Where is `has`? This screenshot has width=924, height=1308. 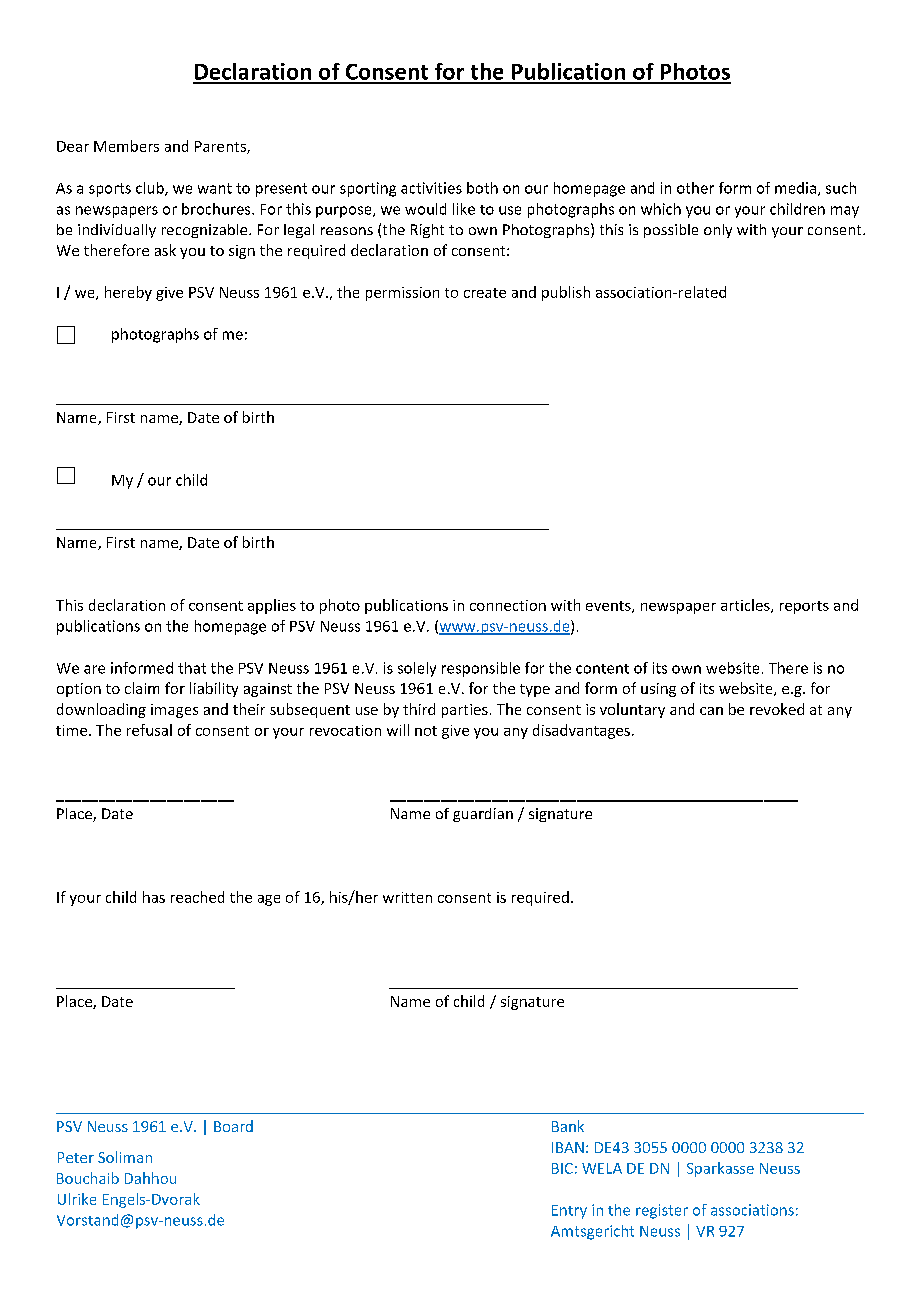
has is located at coordinates (154, 897).
